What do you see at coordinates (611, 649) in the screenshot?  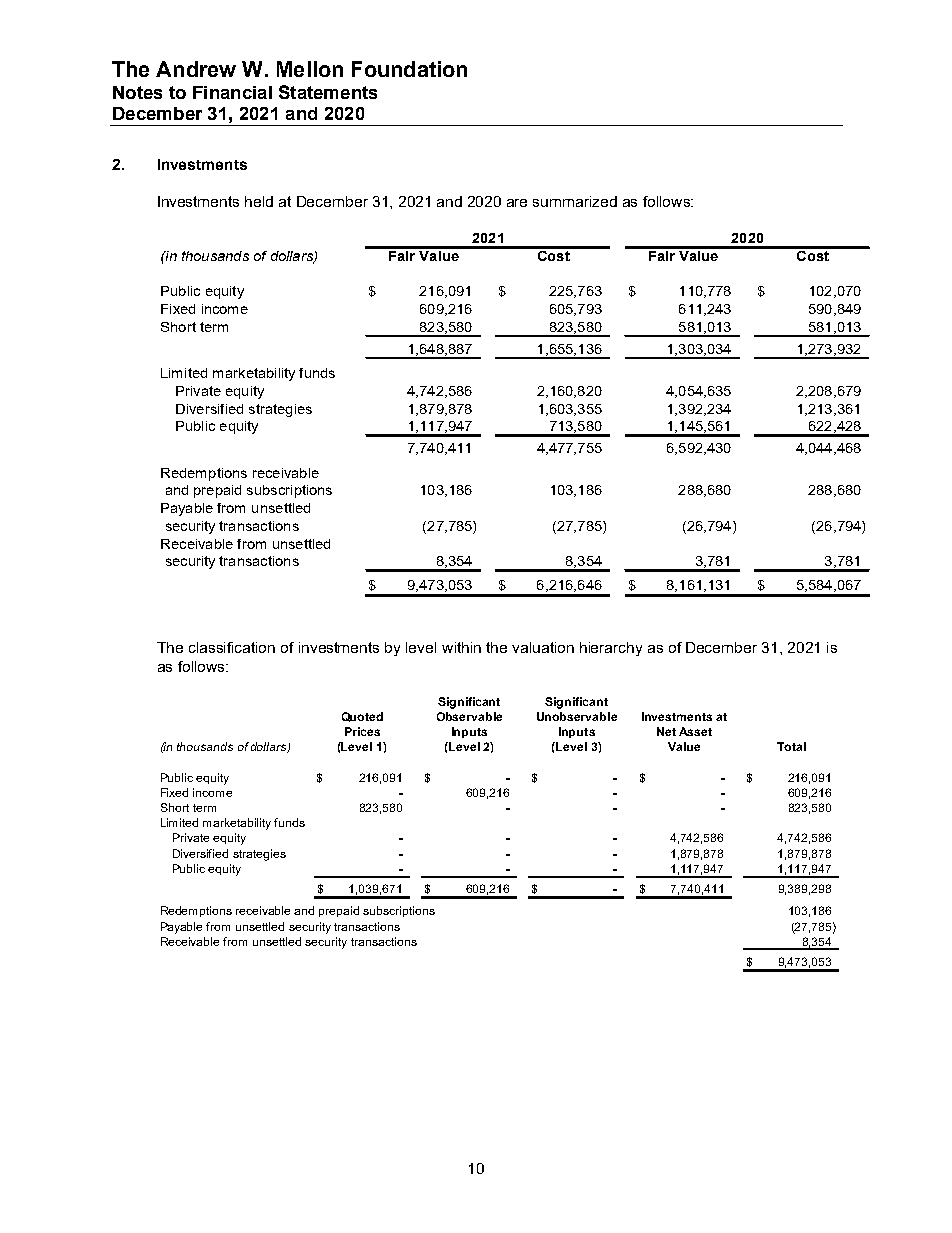 I see `hierarchy` at bounding box center [611, 649].
